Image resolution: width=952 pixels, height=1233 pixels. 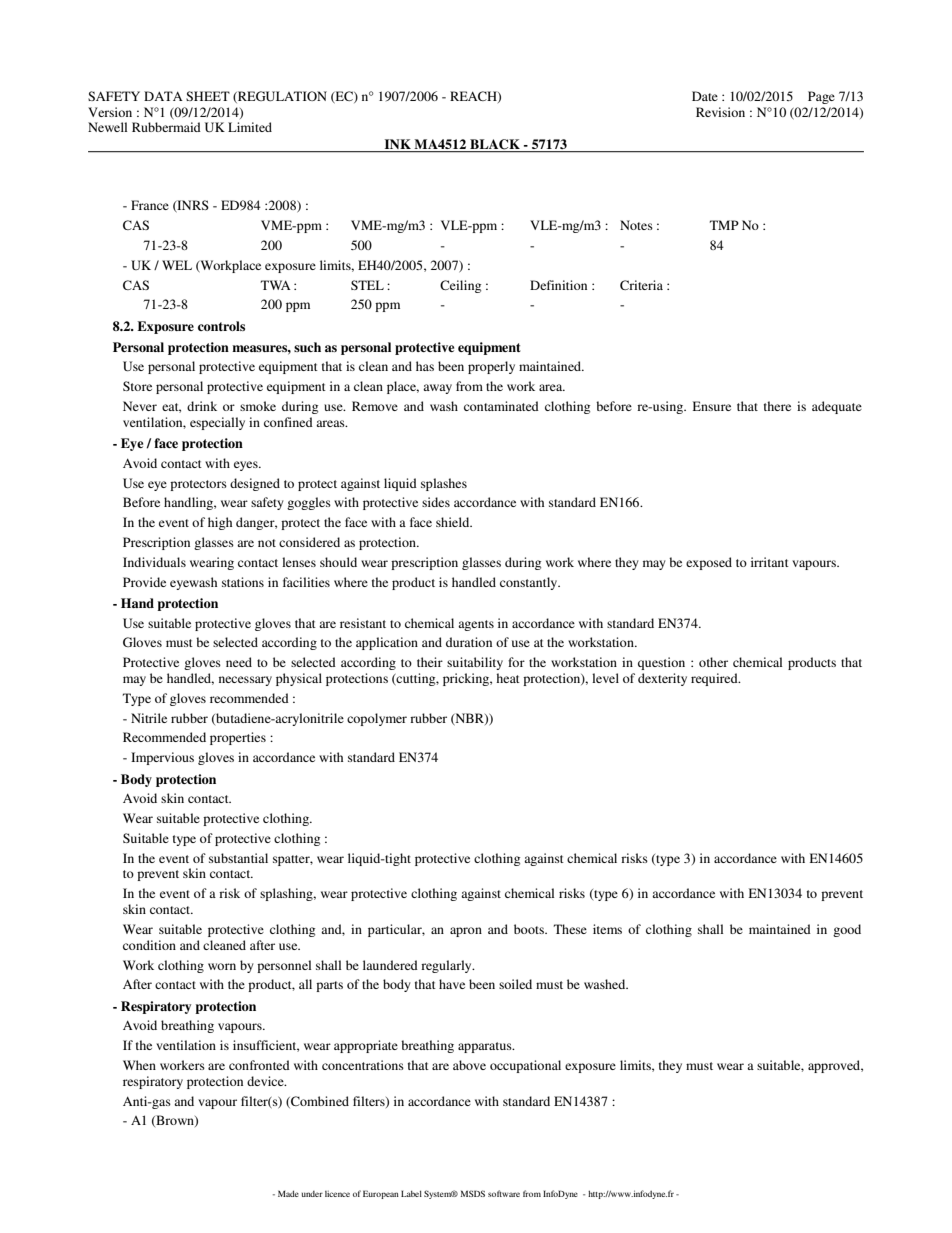 I want to click on Impervious, so click(x=162, y=758).
